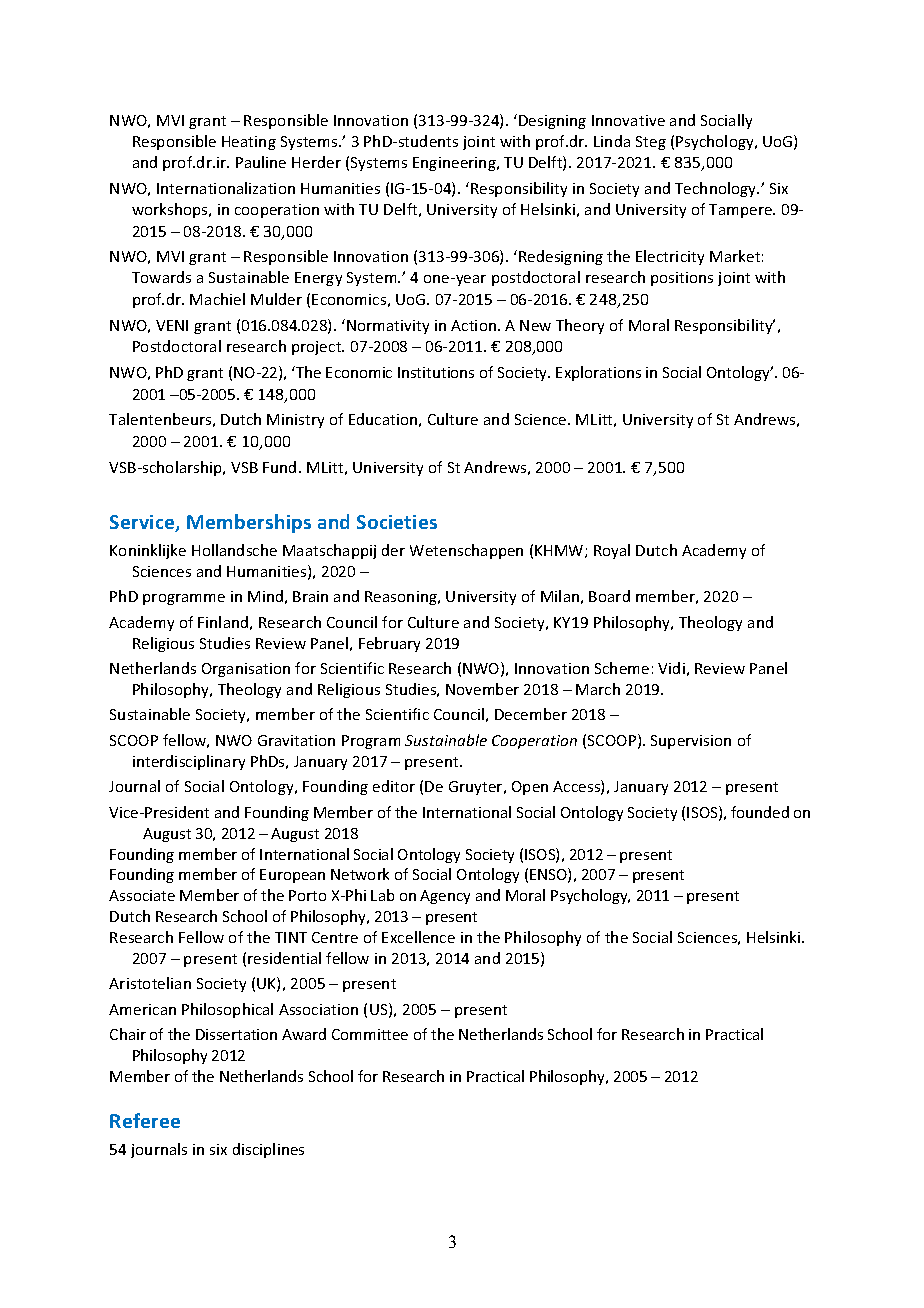  Describe the element at coordinates (249, 143) in the screenshot. I see `Heating` at that location.
